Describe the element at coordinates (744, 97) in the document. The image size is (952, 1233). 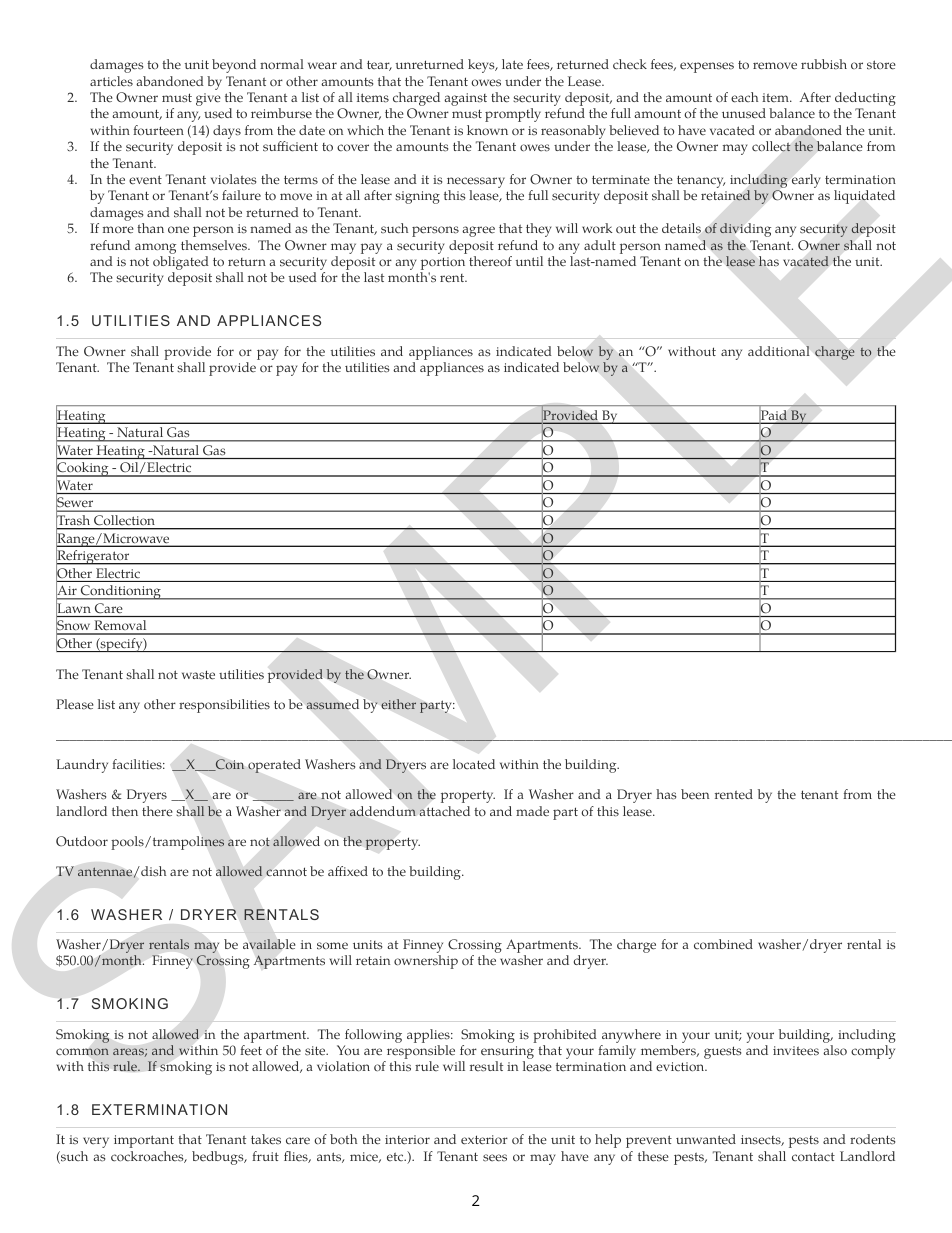
I see `each` at that location.
